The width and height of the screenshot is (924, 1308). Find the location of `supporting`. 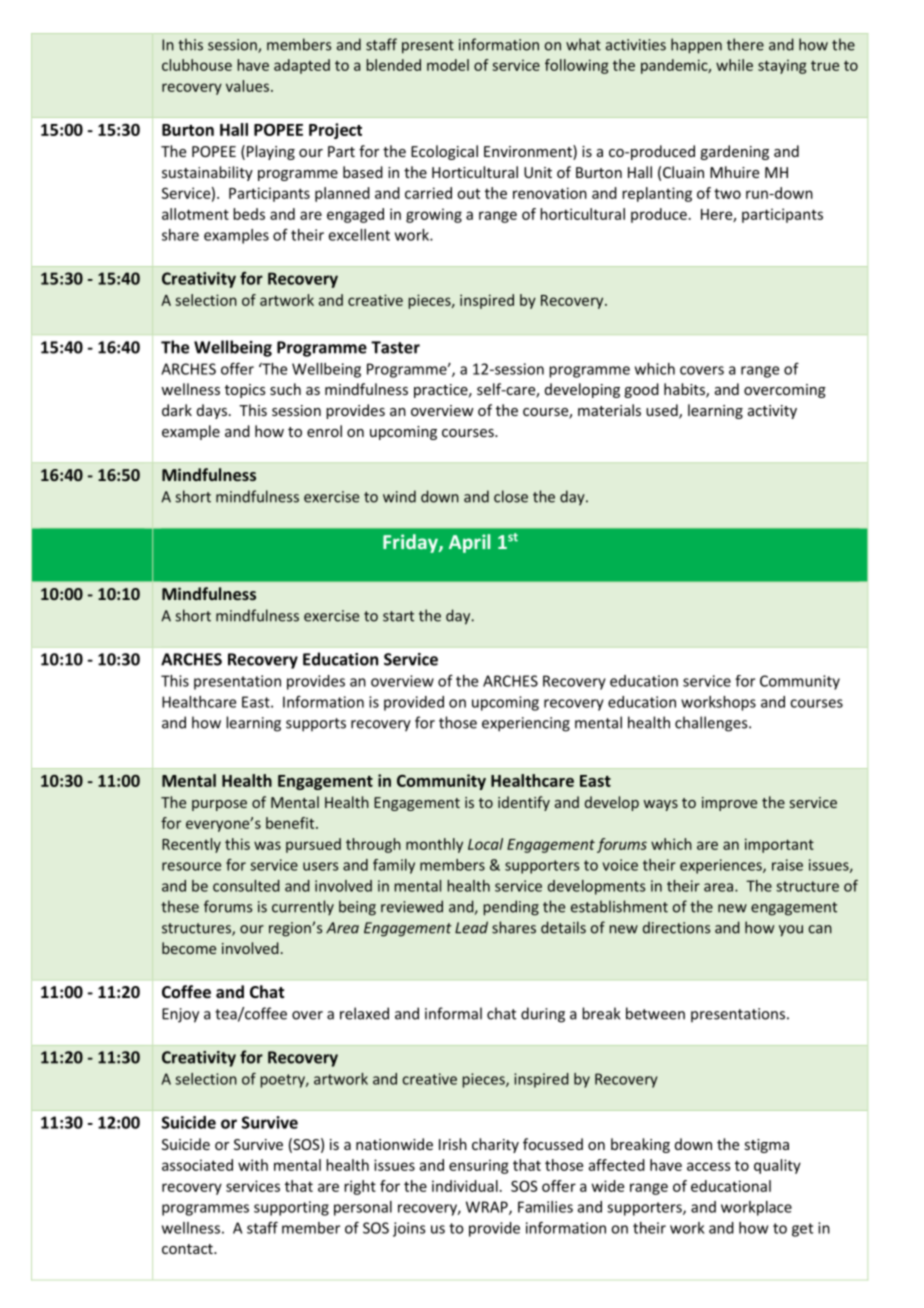

supporting is located at coordinates (291, 1208).
